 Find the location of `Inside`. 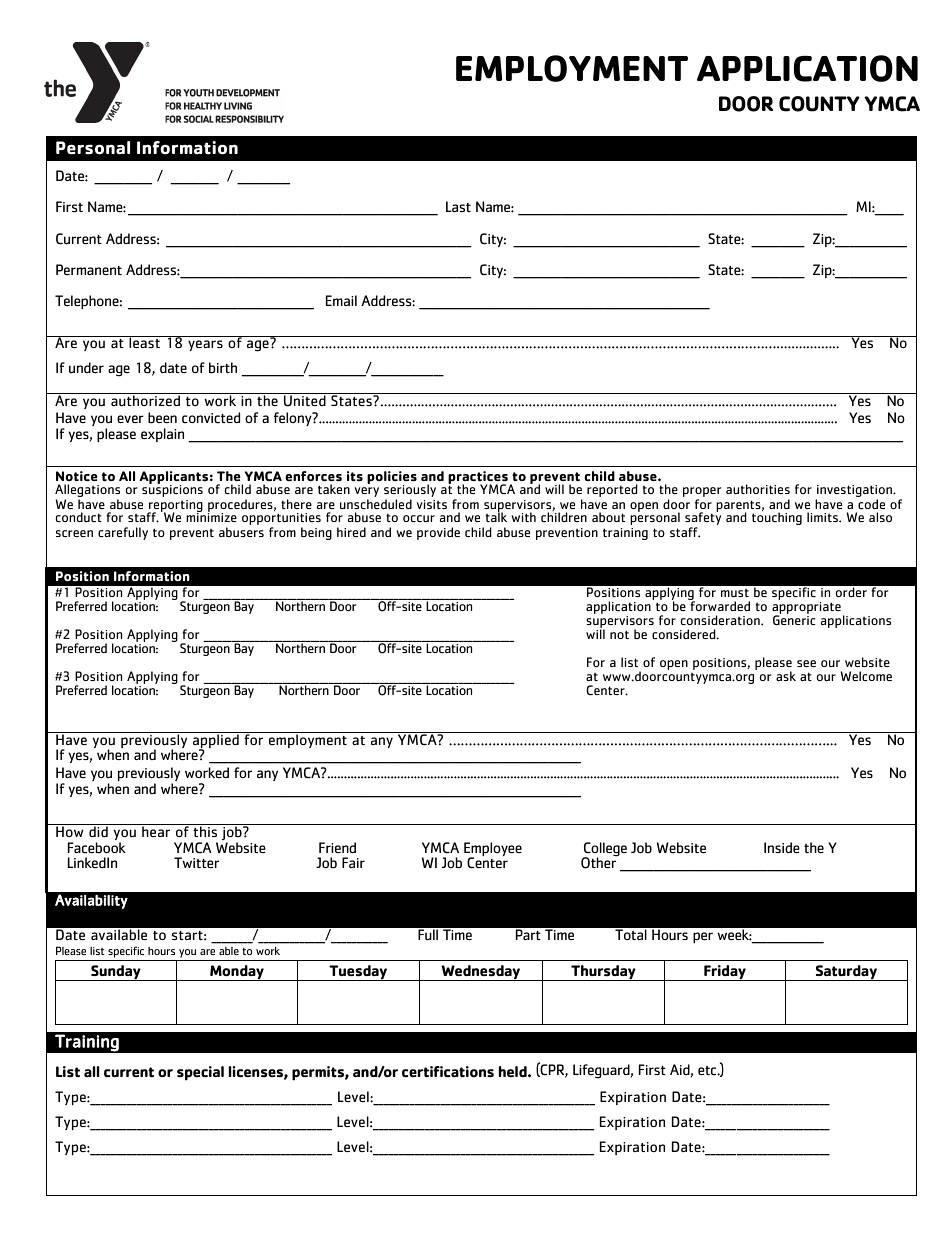

Inside is located at coordinates (782, 847).
